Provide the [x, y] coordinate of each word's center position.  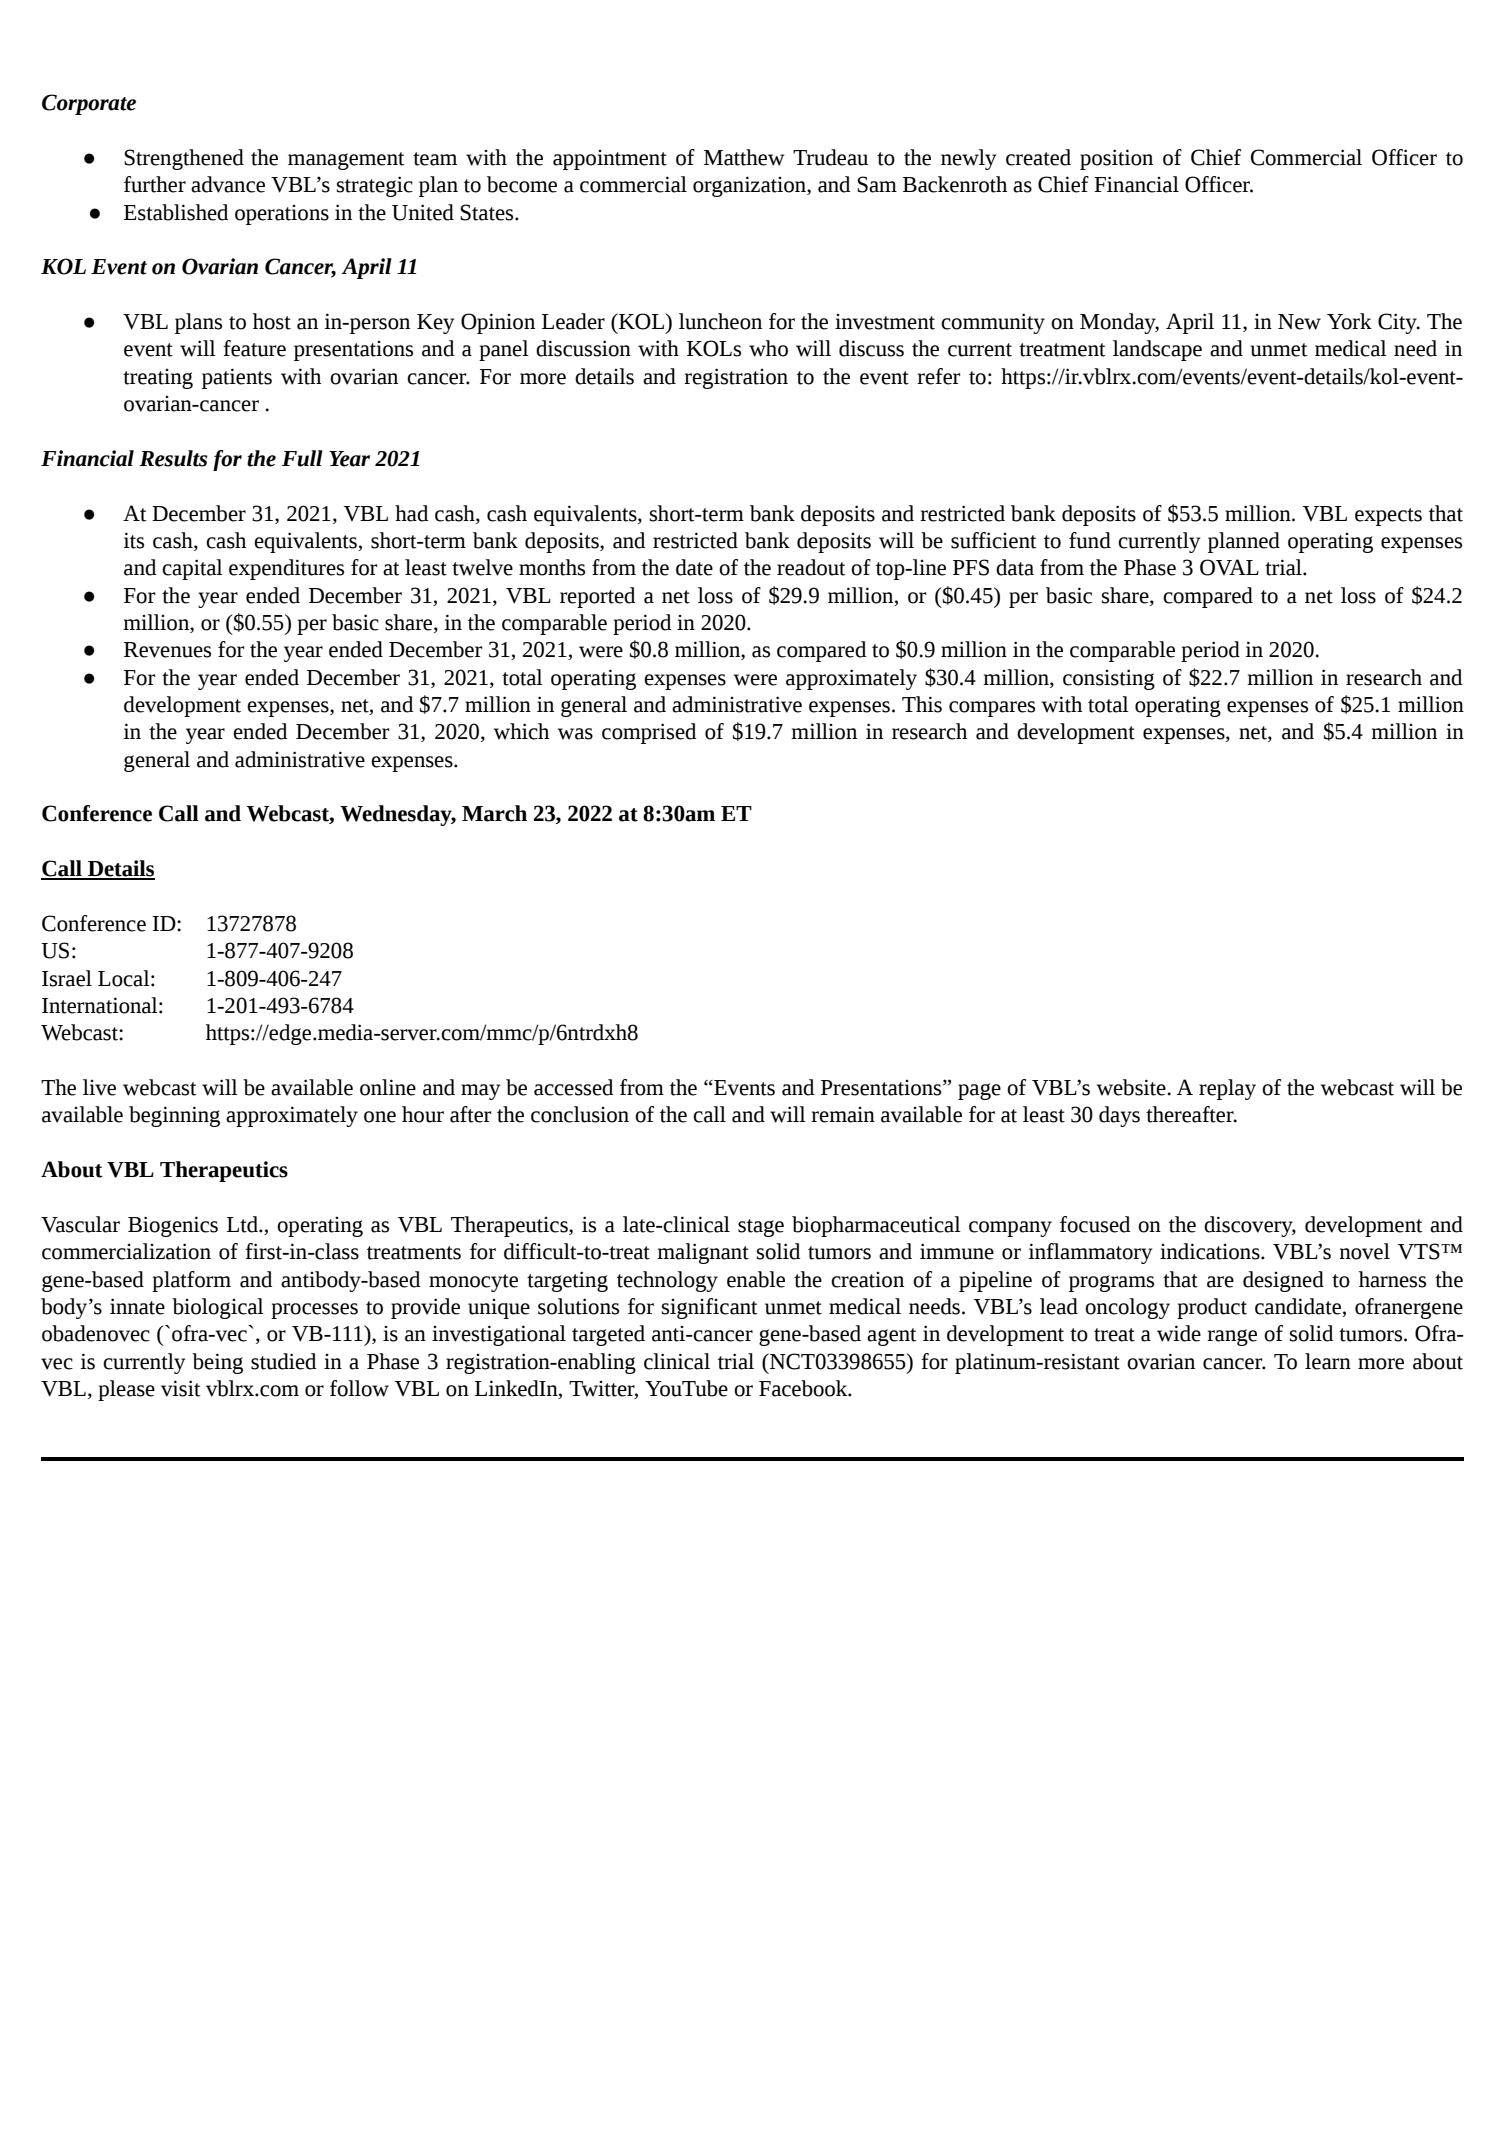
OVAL [1229, 567]
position [1116, 159]
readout [811, 567]
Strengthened [184, 159]
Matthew [744, 157]
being [217, 1363]
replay [1227, 1089]
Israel [67, 978]
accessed [573, 1087]
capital [192, 569]
